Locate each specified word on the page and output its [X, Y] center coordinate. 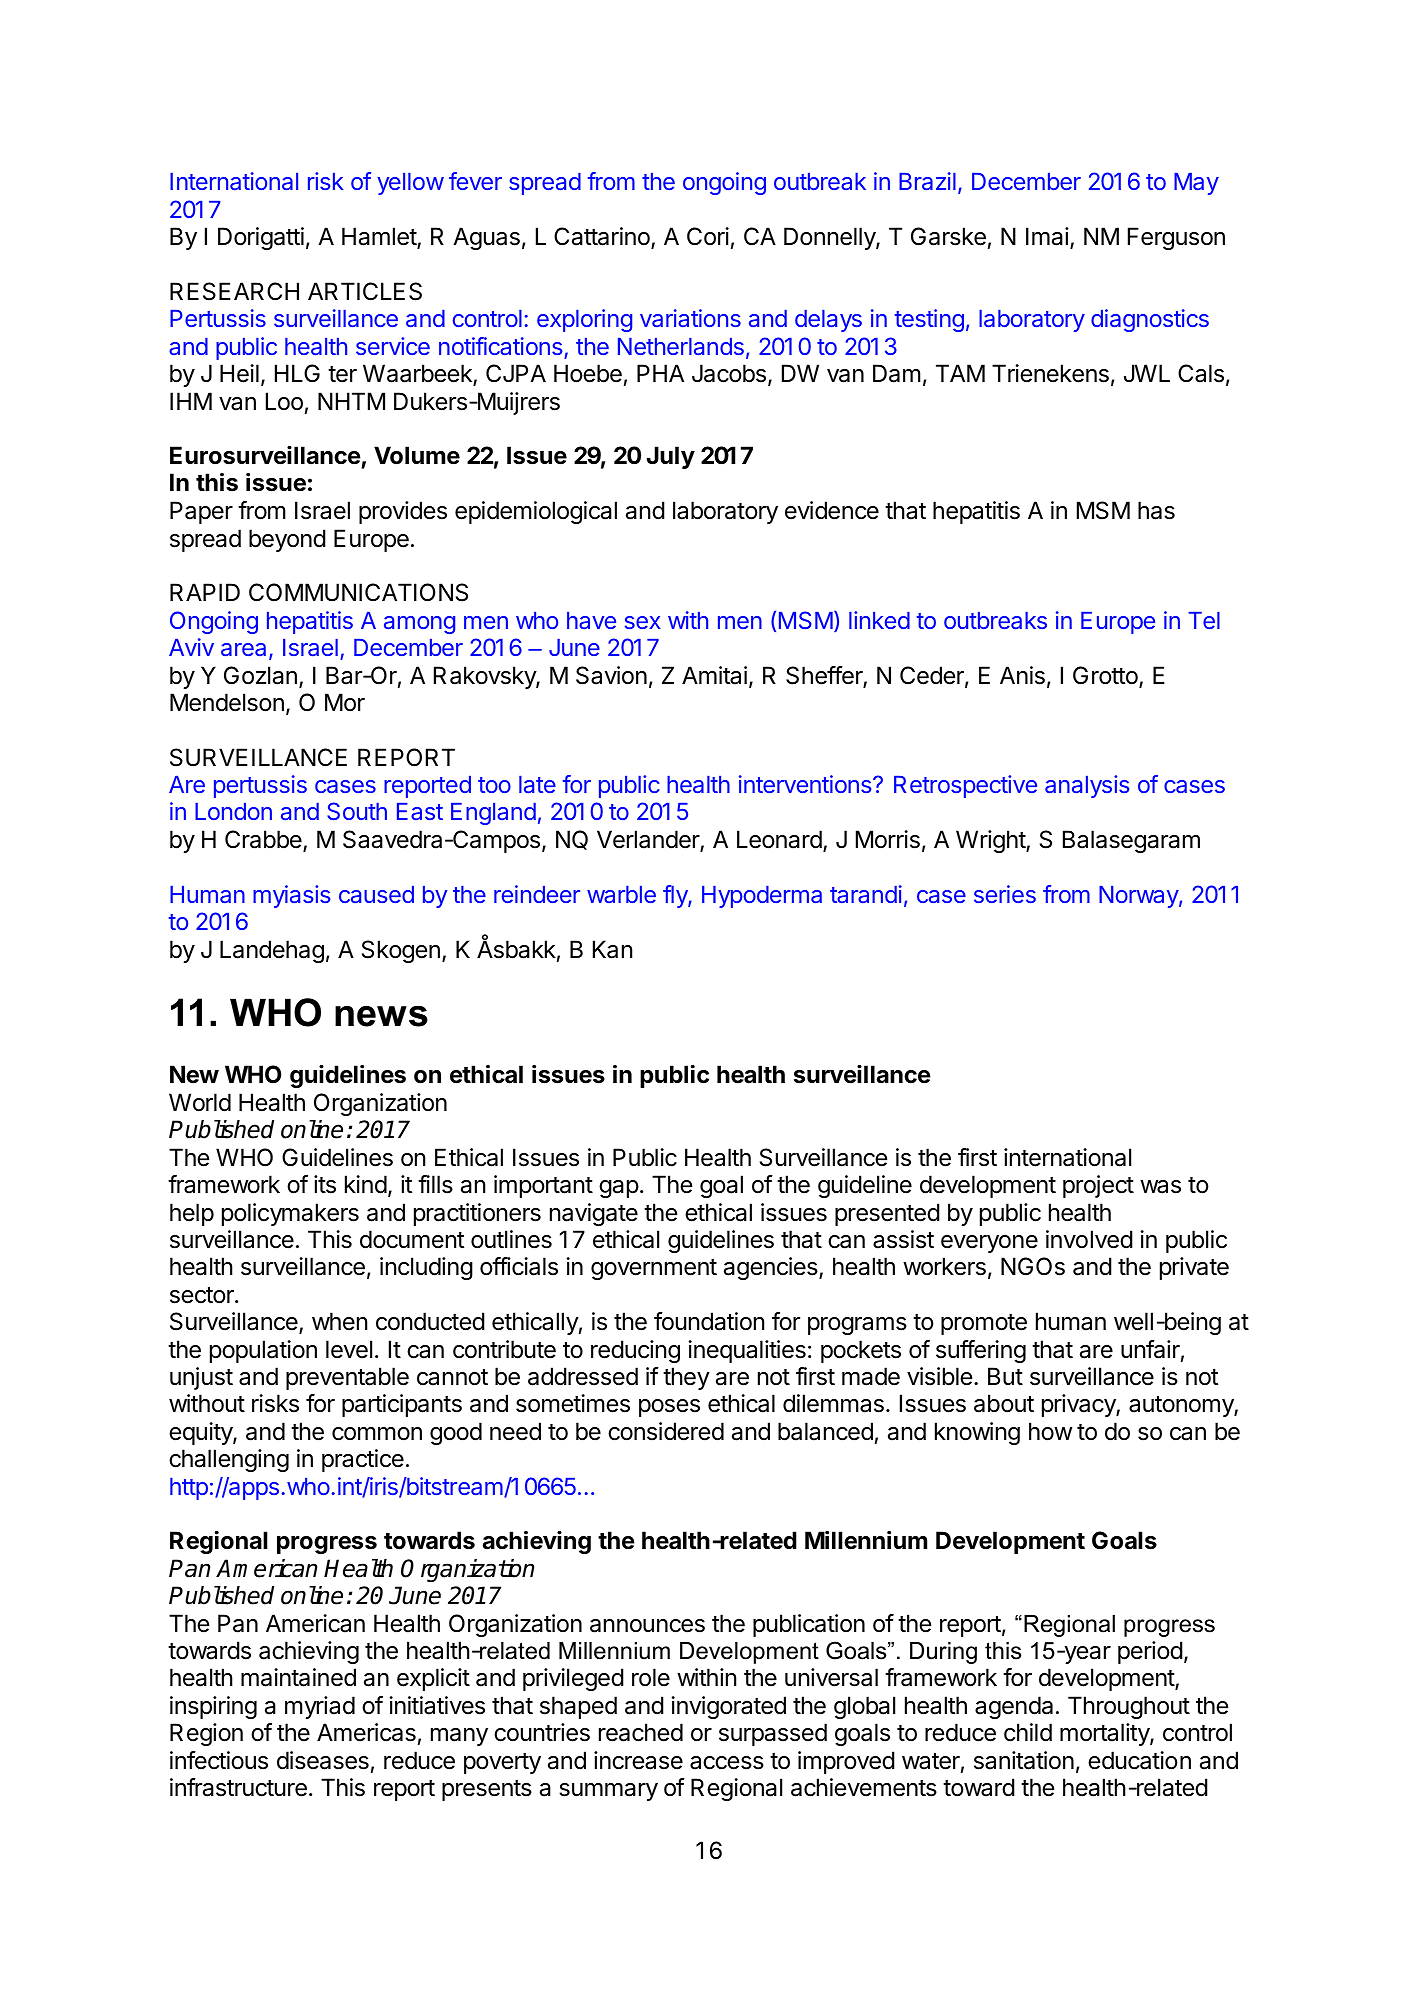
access [727, 1763]
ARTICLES [365, 291]
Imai [1047, 236]
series [1005, 894]
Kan [612, 949]
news [381, 1016]
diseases [323, 1760]
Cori [708, 236]
